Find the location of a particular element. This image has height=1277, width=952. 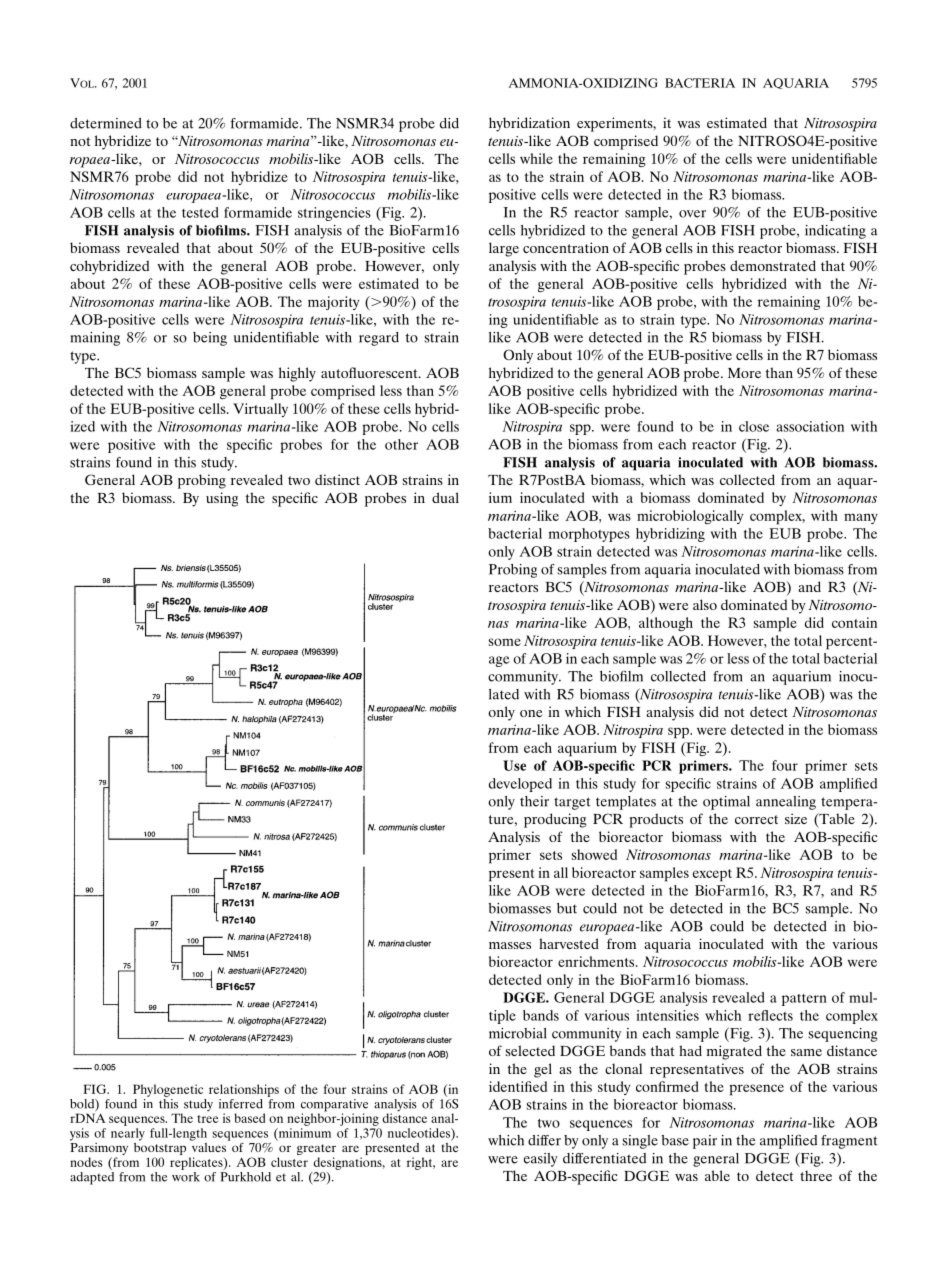

except is located at coordinates (712, 875).
